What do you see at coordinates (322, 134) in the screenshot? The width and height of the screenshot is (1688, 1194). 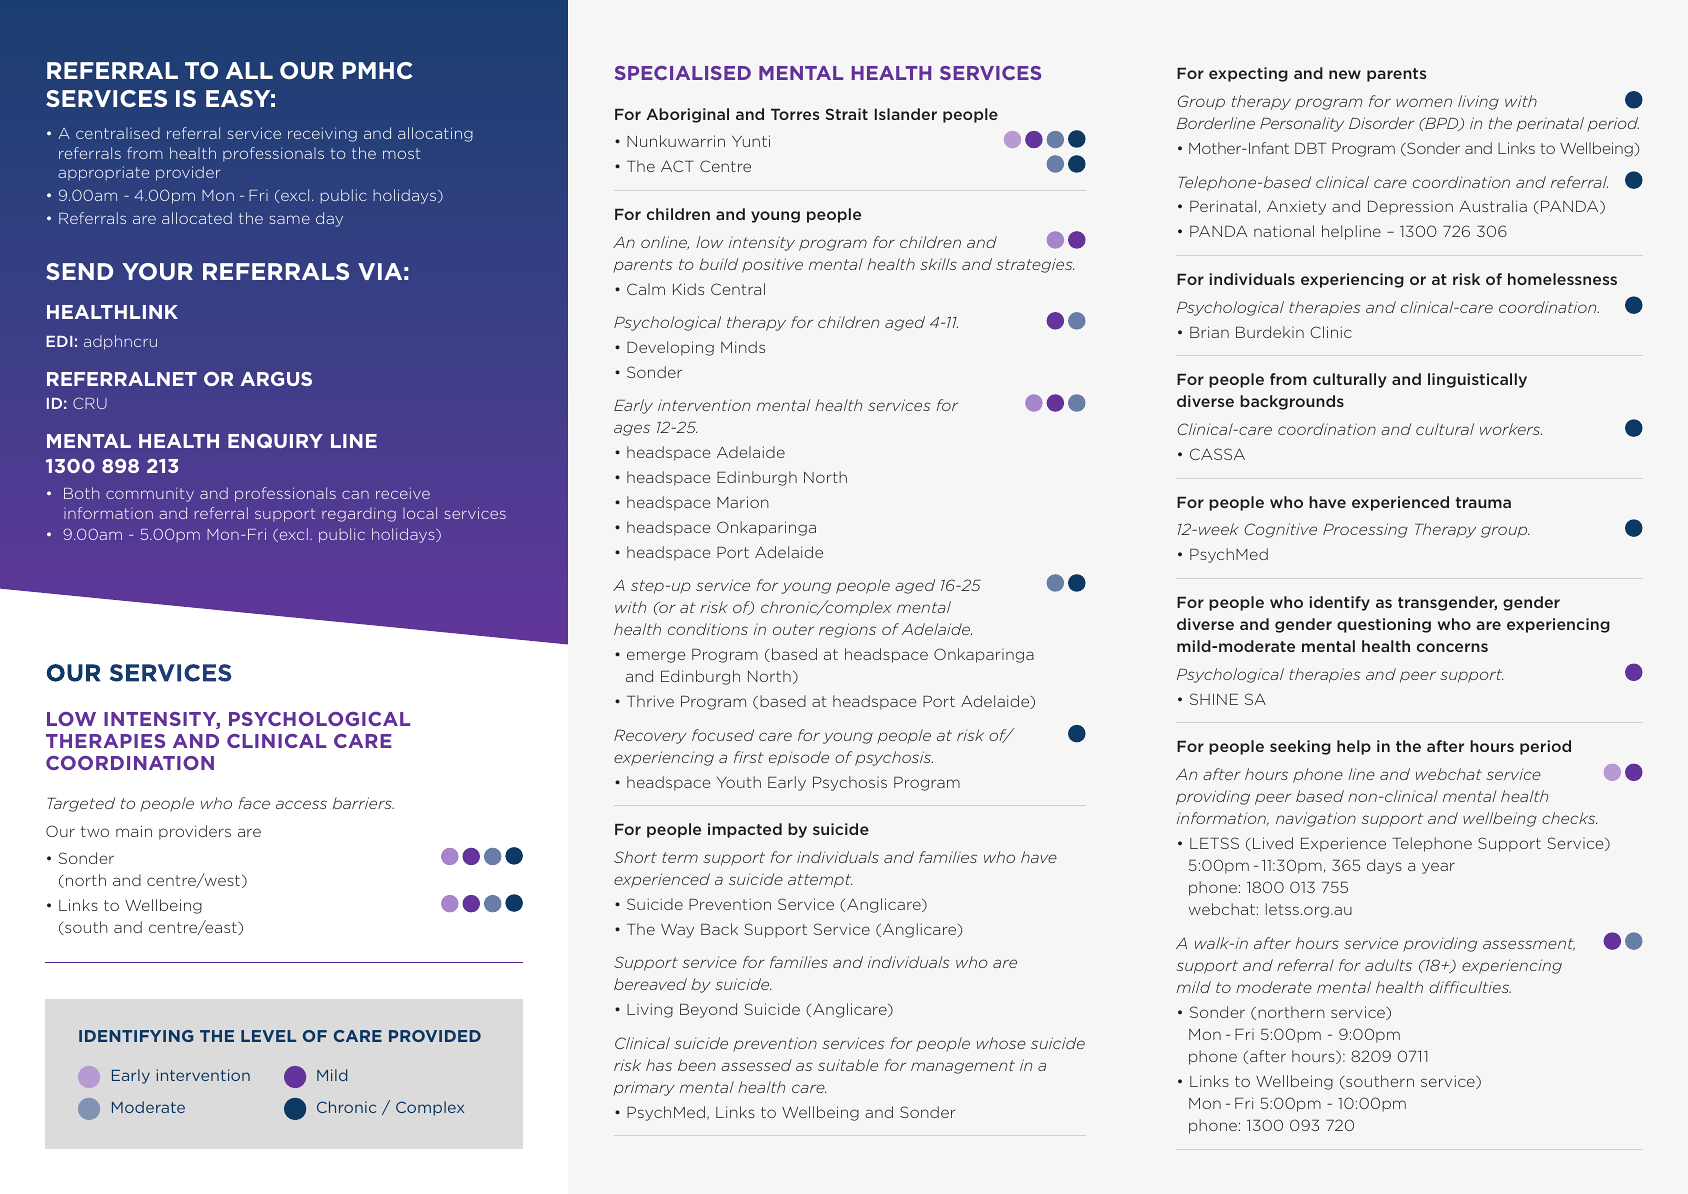 I see `receiving` at bounding box center [322, 134].
